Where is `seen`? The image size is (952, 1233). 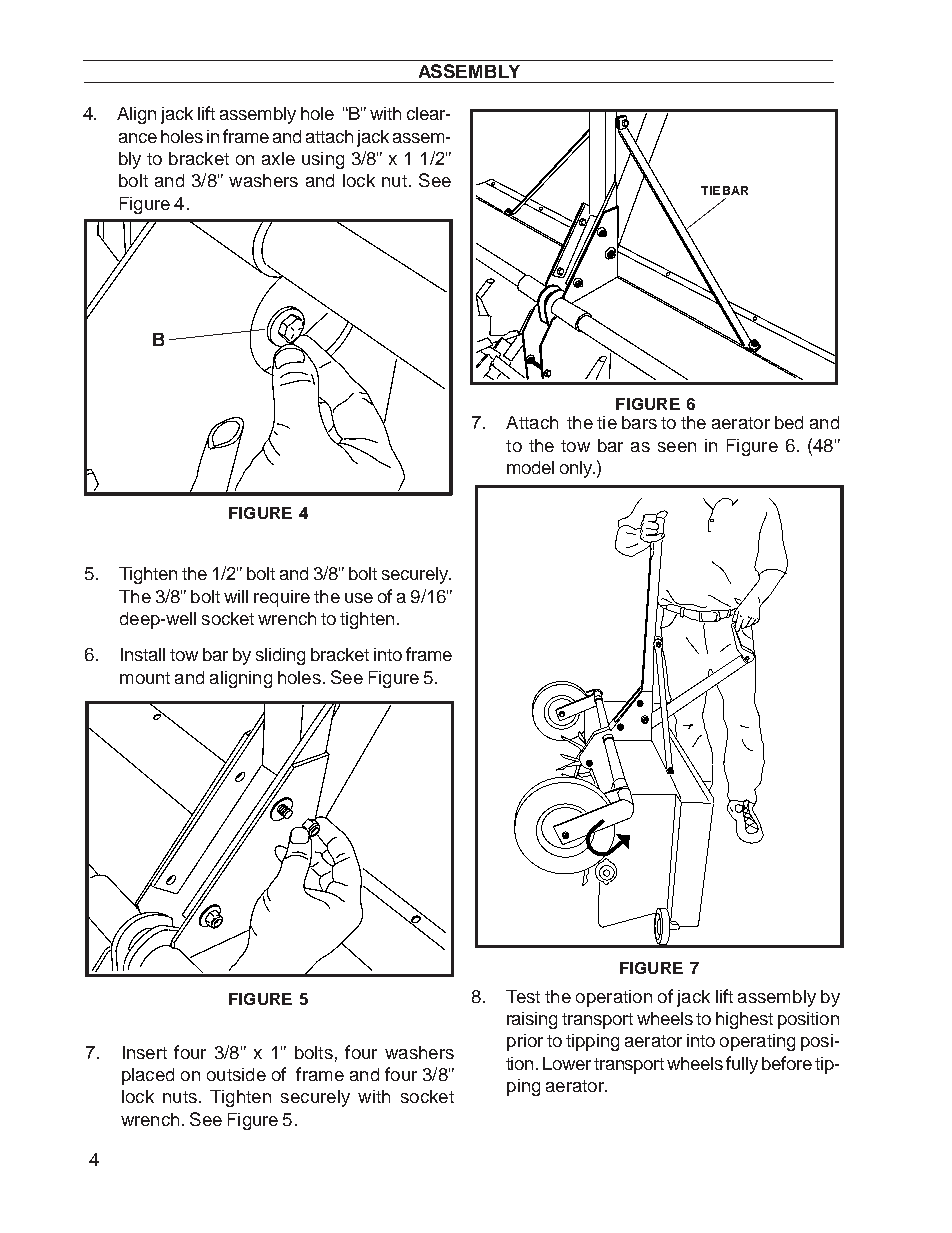
seen is located at coordinates (677, 447).
